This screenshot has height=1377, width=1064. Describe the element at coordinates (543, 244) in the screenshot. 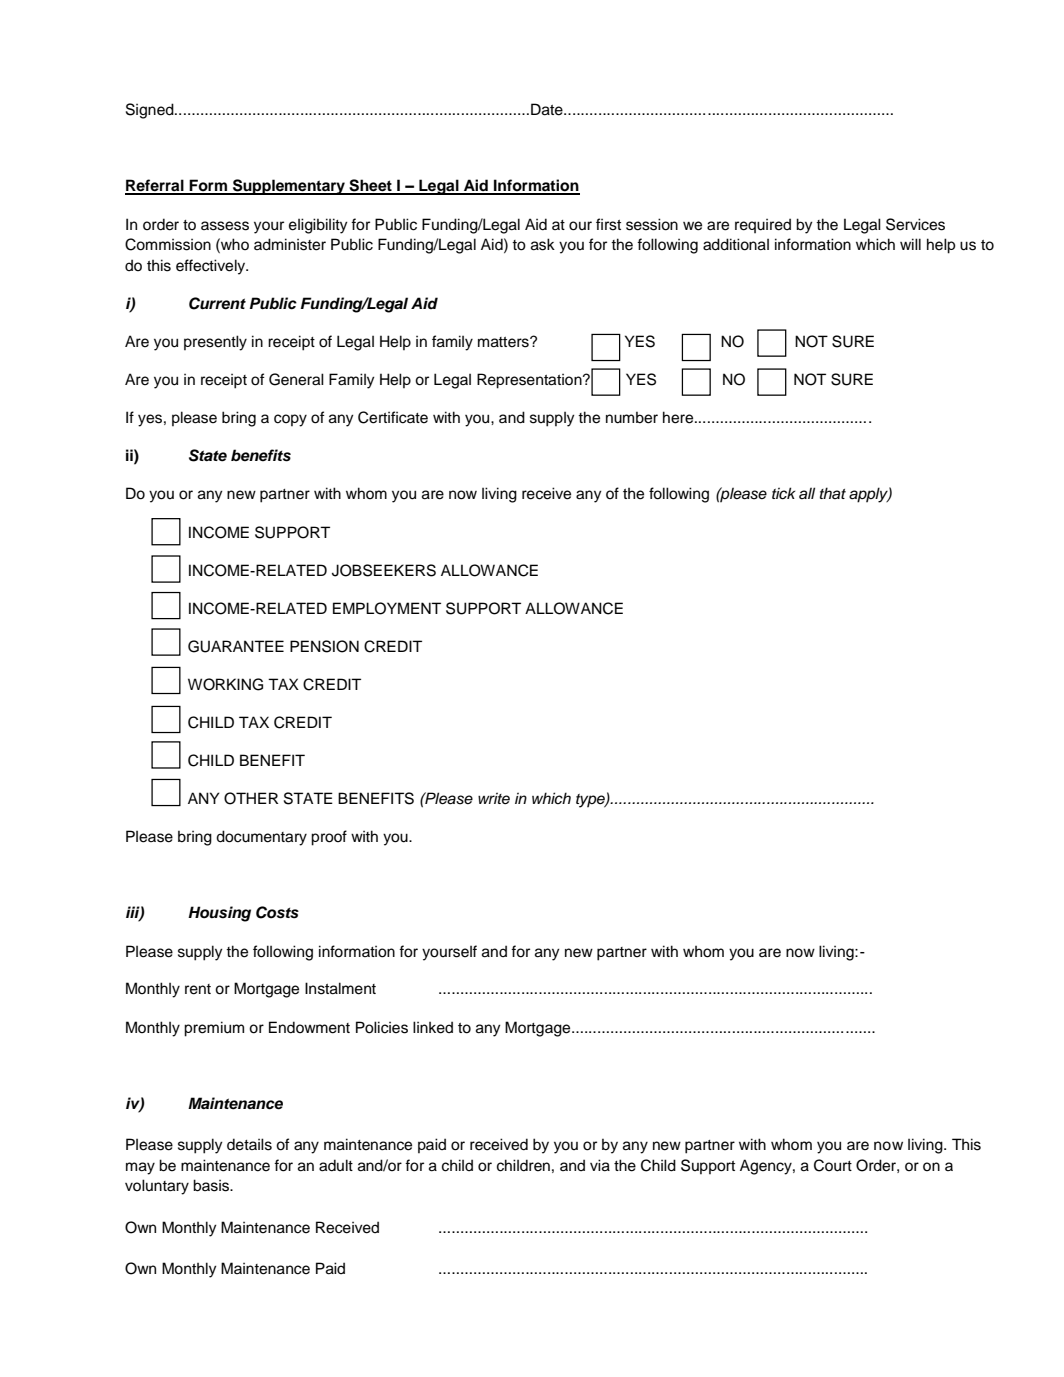

I see `ask` at that location.
